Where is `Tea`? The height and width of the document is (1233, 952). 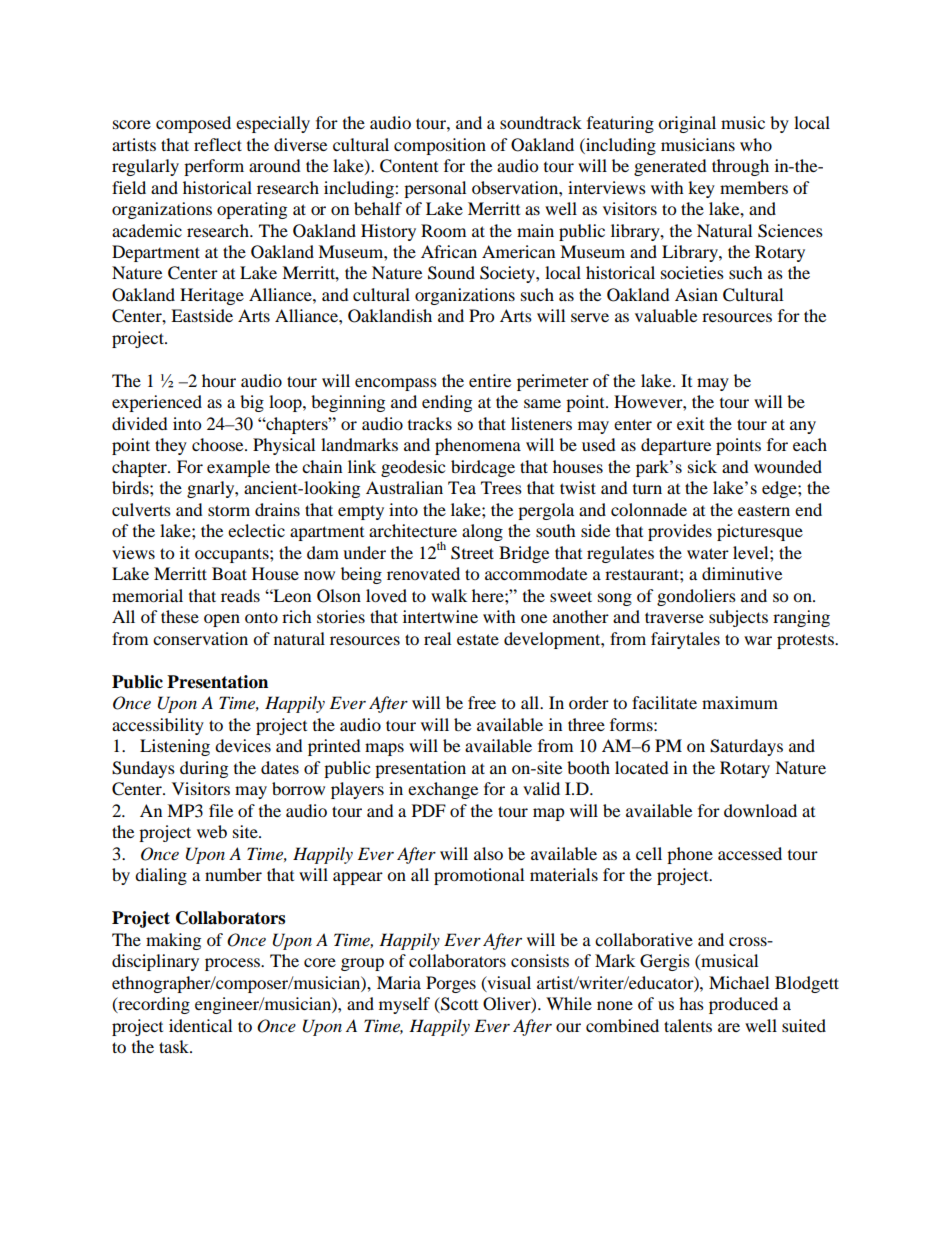 Tea is located at coordinates (462, 487).
